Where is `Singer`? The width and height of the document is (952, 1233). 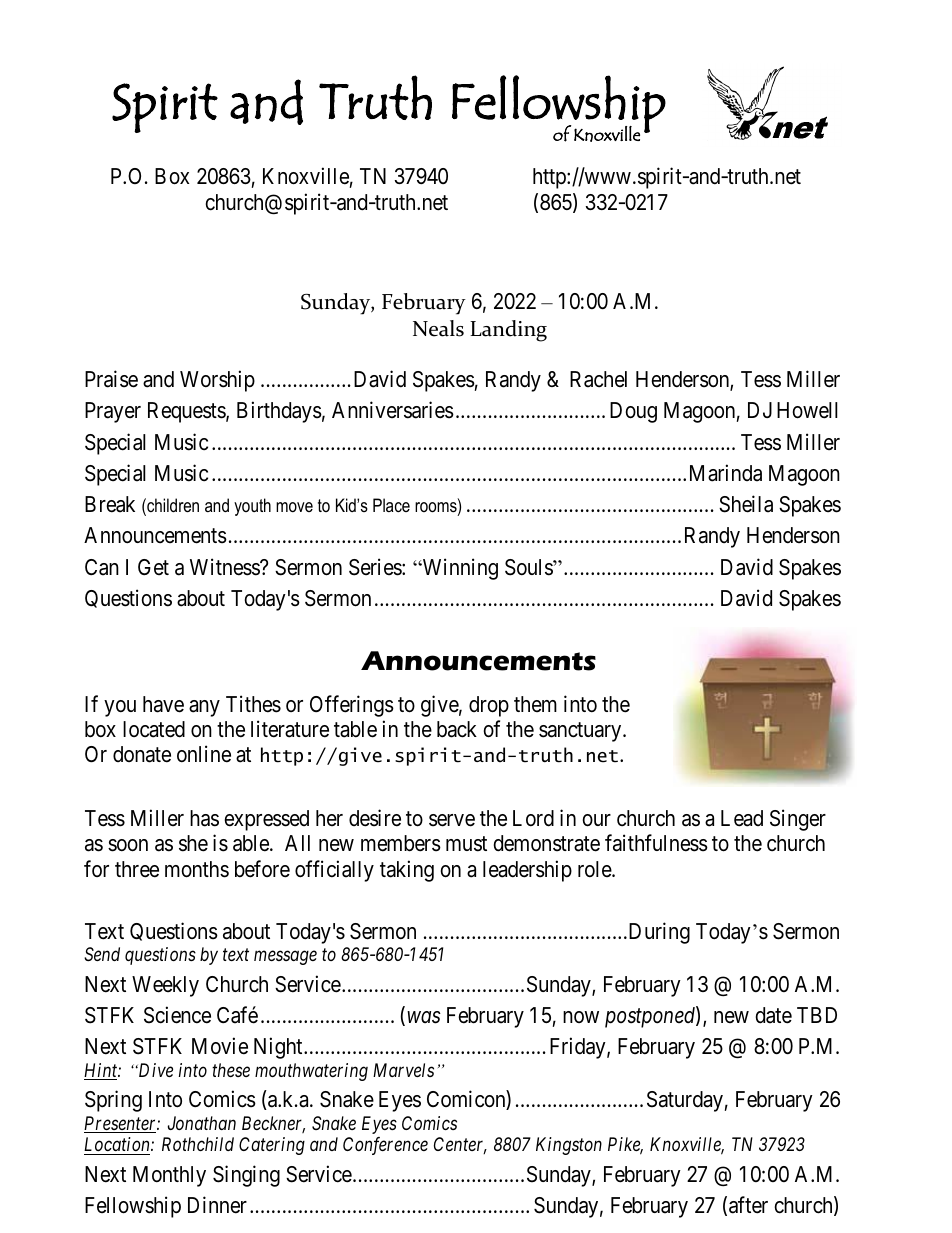 Singer is located at coordinates (798, 820).
